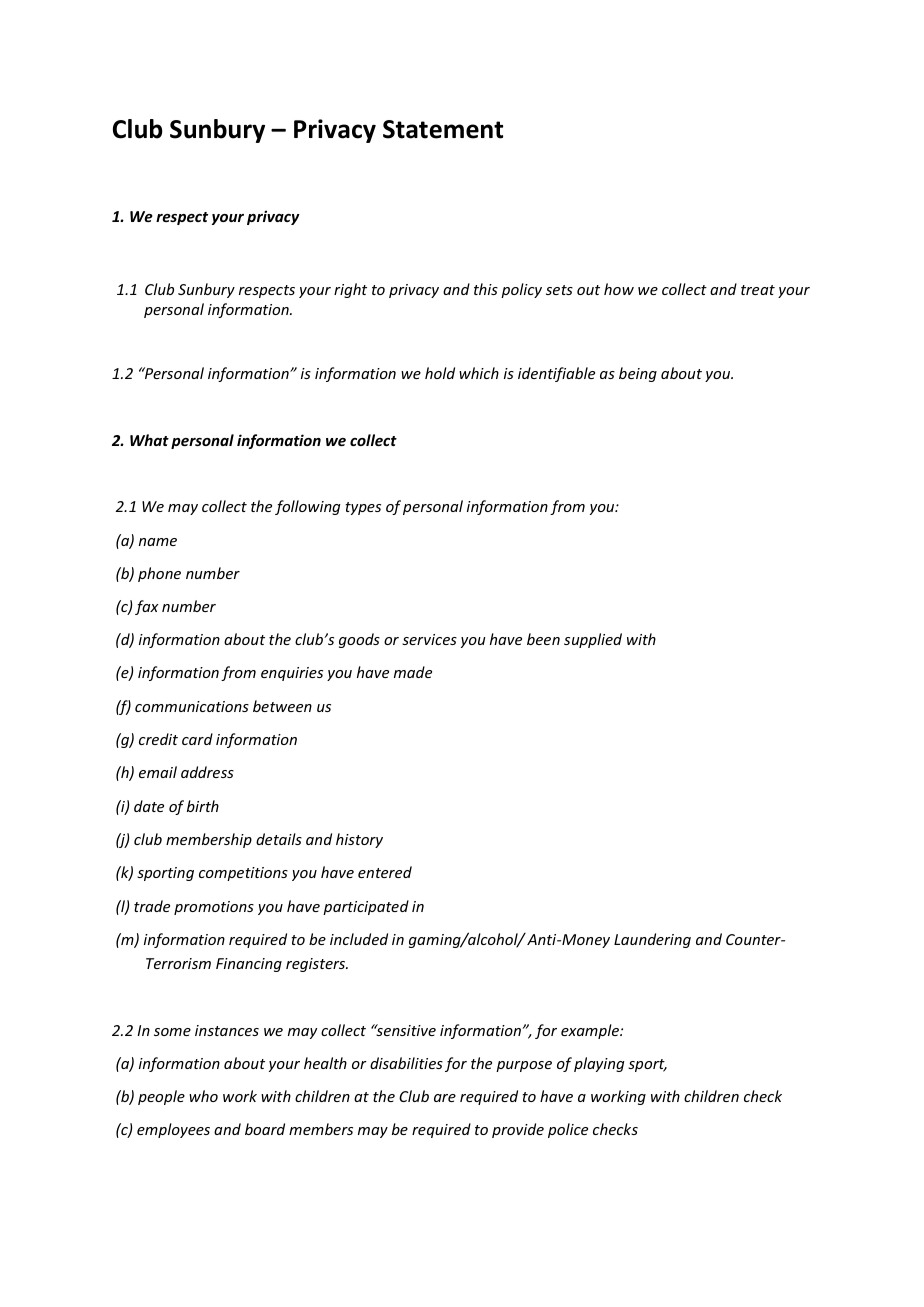 The image size is (924, 1307). I want to click on supplied, so click(593, 640).
